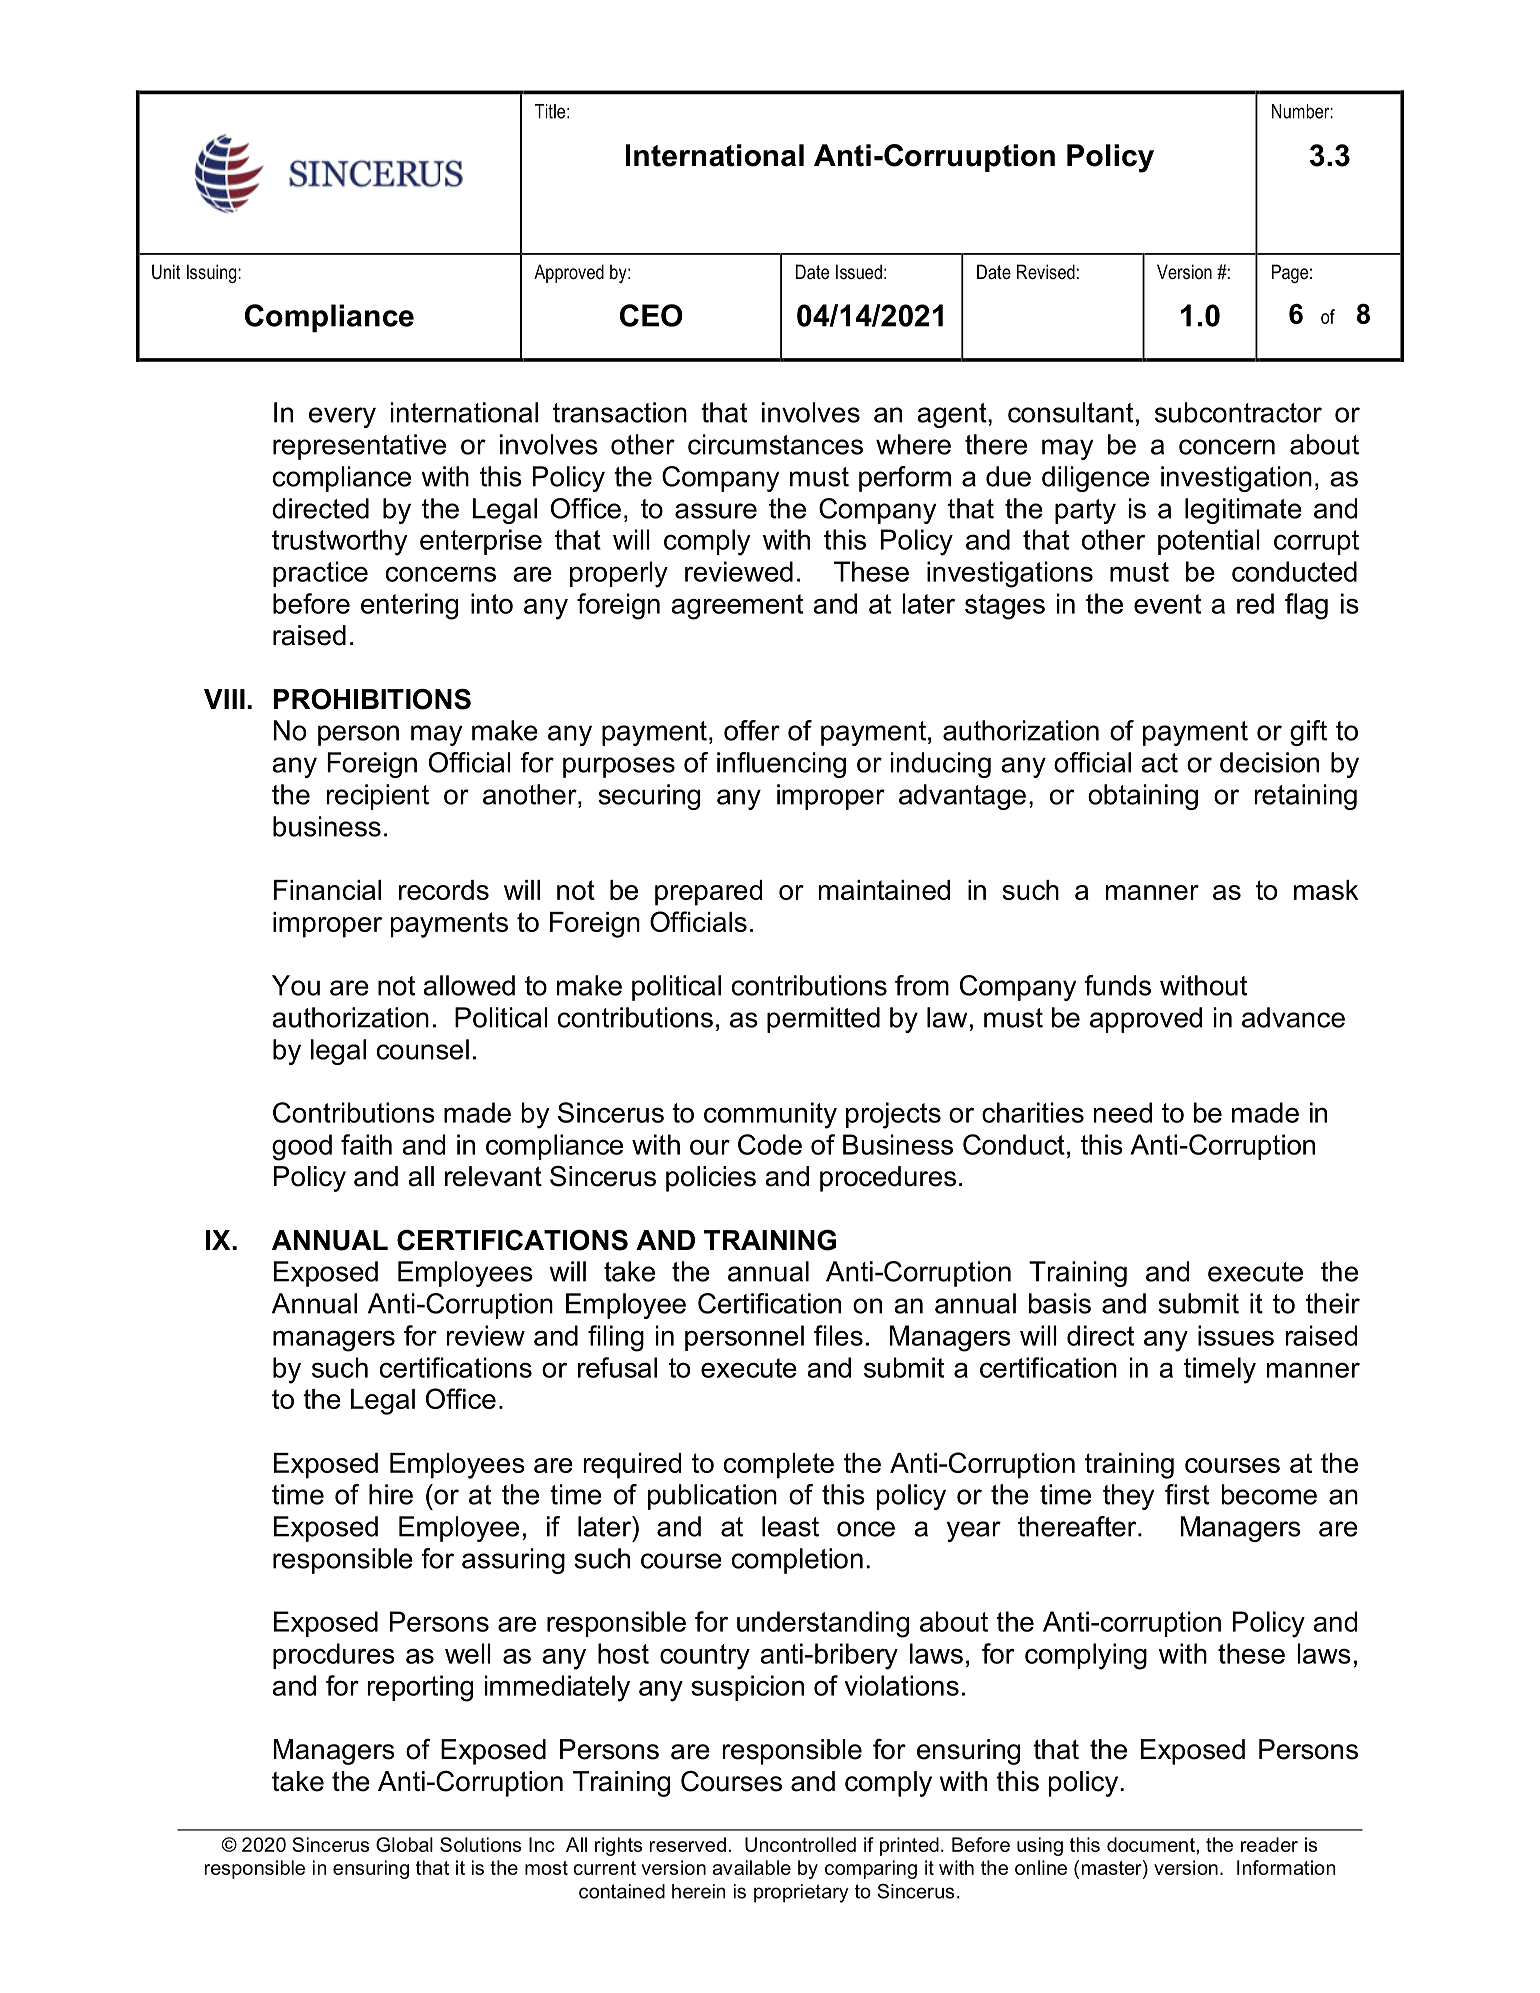 The height and width of the document is (1993, 1540). What do you see at coordinates (404, 1844) in the document?
I see `Global` at bounding box center [404, 1844].
